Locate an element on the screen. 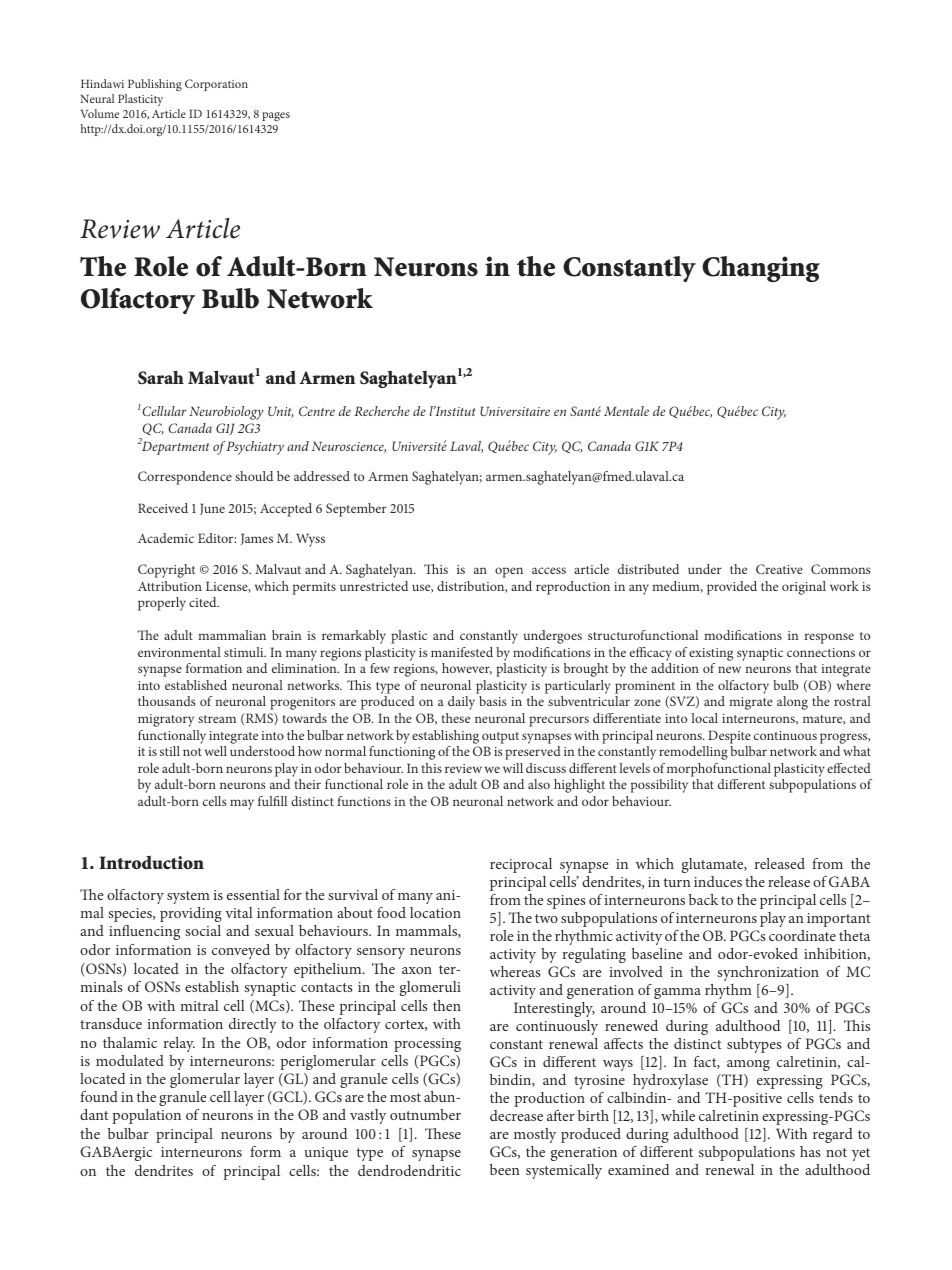  environmental is located at coordinates (179, 652).
